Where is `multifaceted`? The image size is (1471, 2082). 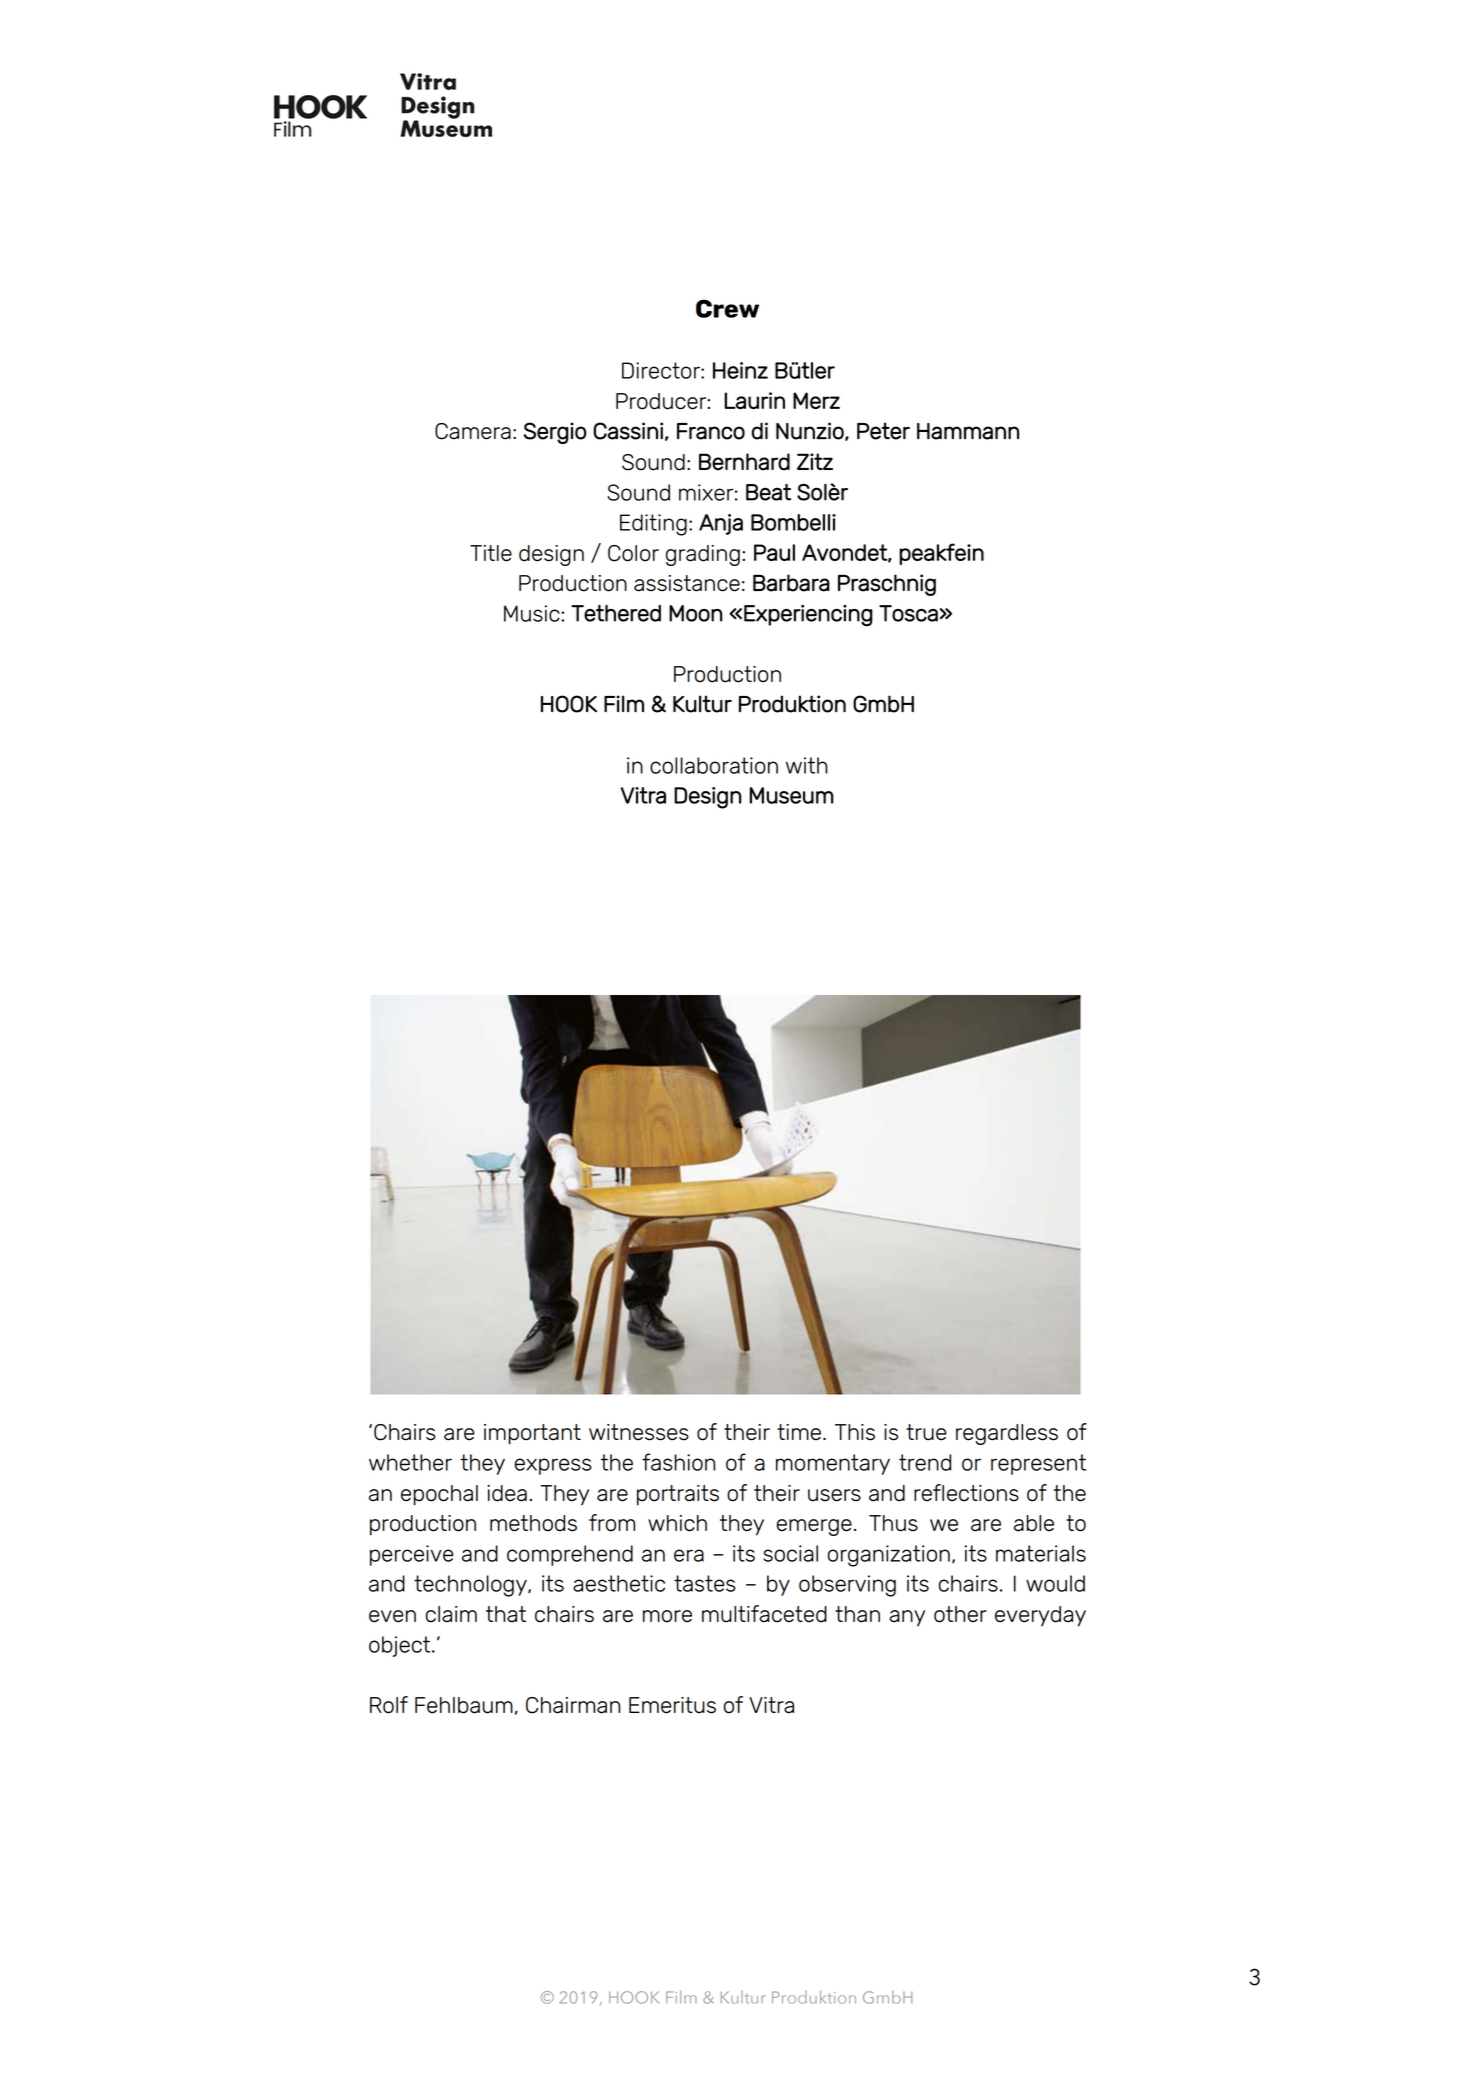
multifaceted is located at coordinates (764, 1614).
